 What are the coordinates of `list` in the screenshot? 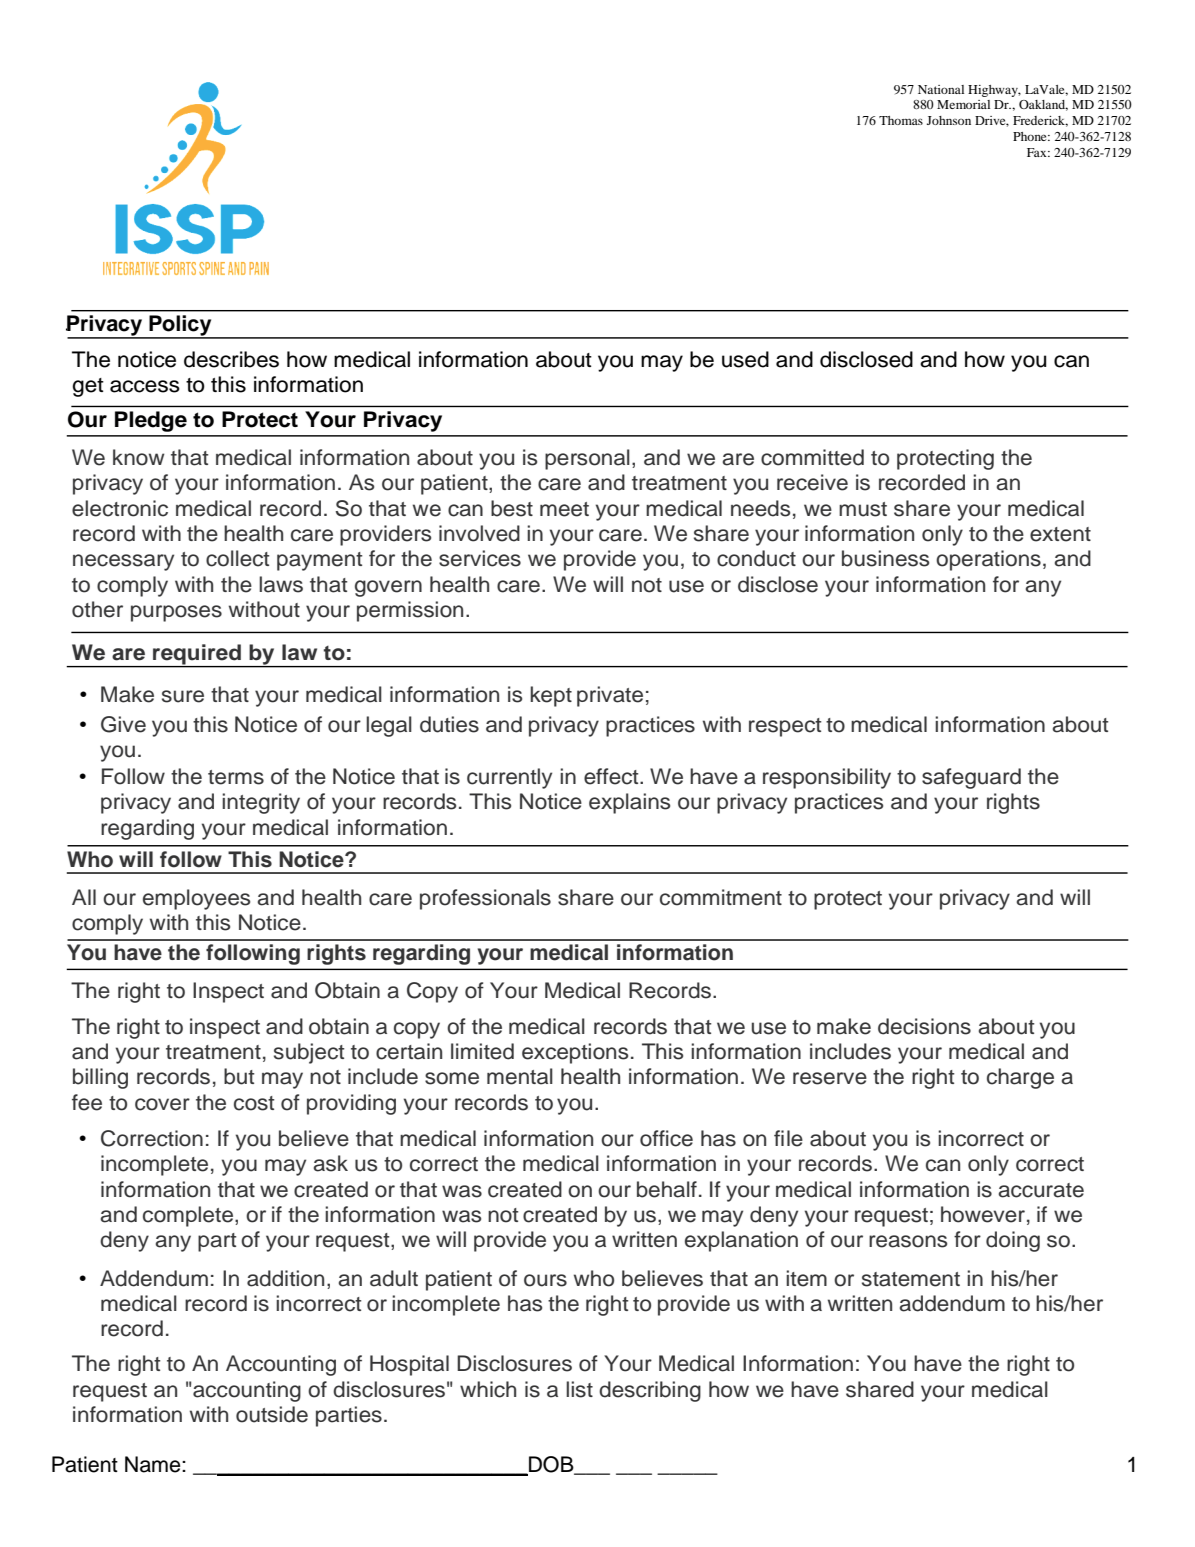 It's located at (579, 1389).
